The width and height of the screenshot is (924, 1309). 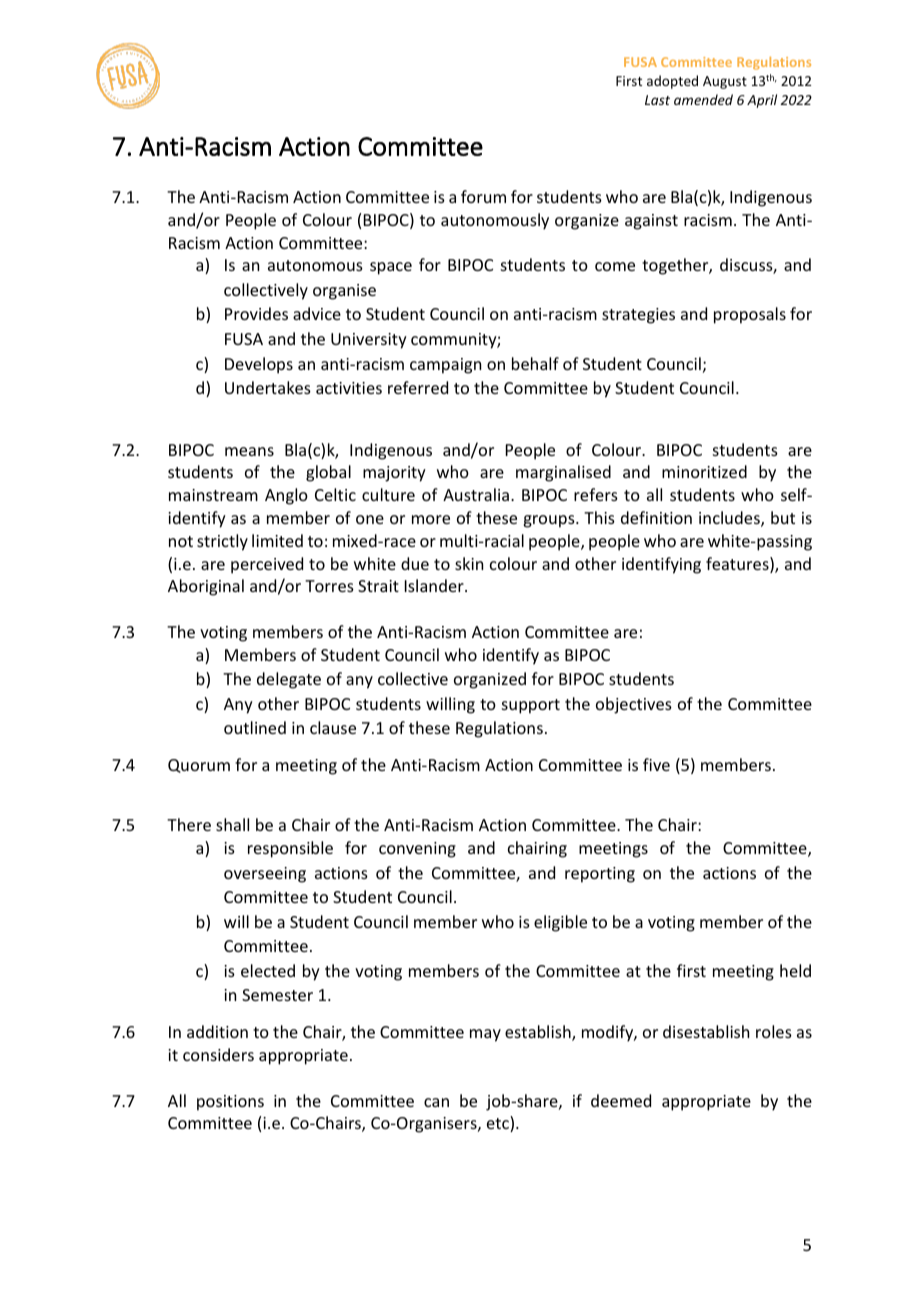 What do you see at coordinates (750, 315) in the screenshot?
I see `proposals` at bounding box center [750, 315].
